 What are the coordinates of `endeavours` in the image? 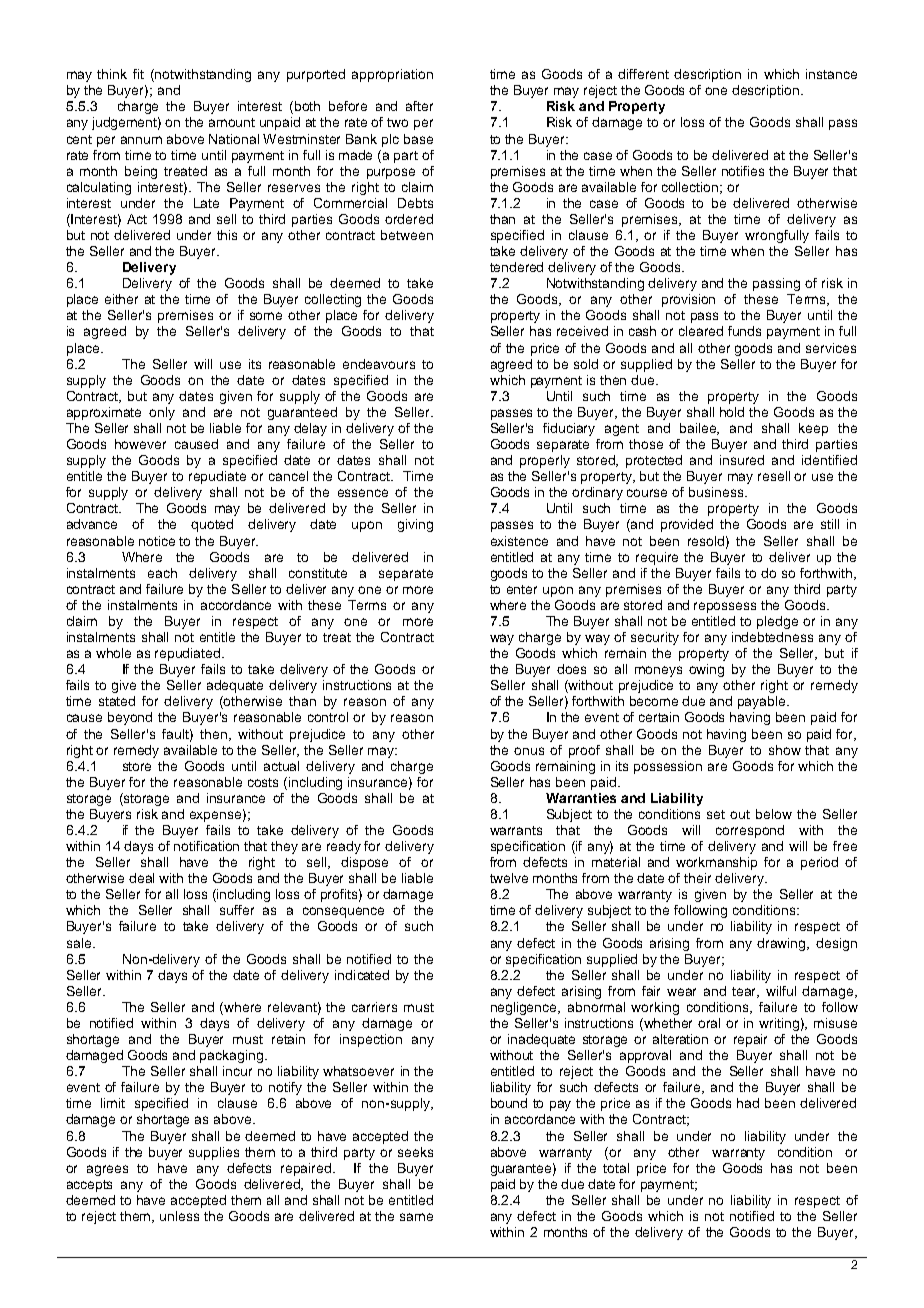 It's located at (379, 364).
